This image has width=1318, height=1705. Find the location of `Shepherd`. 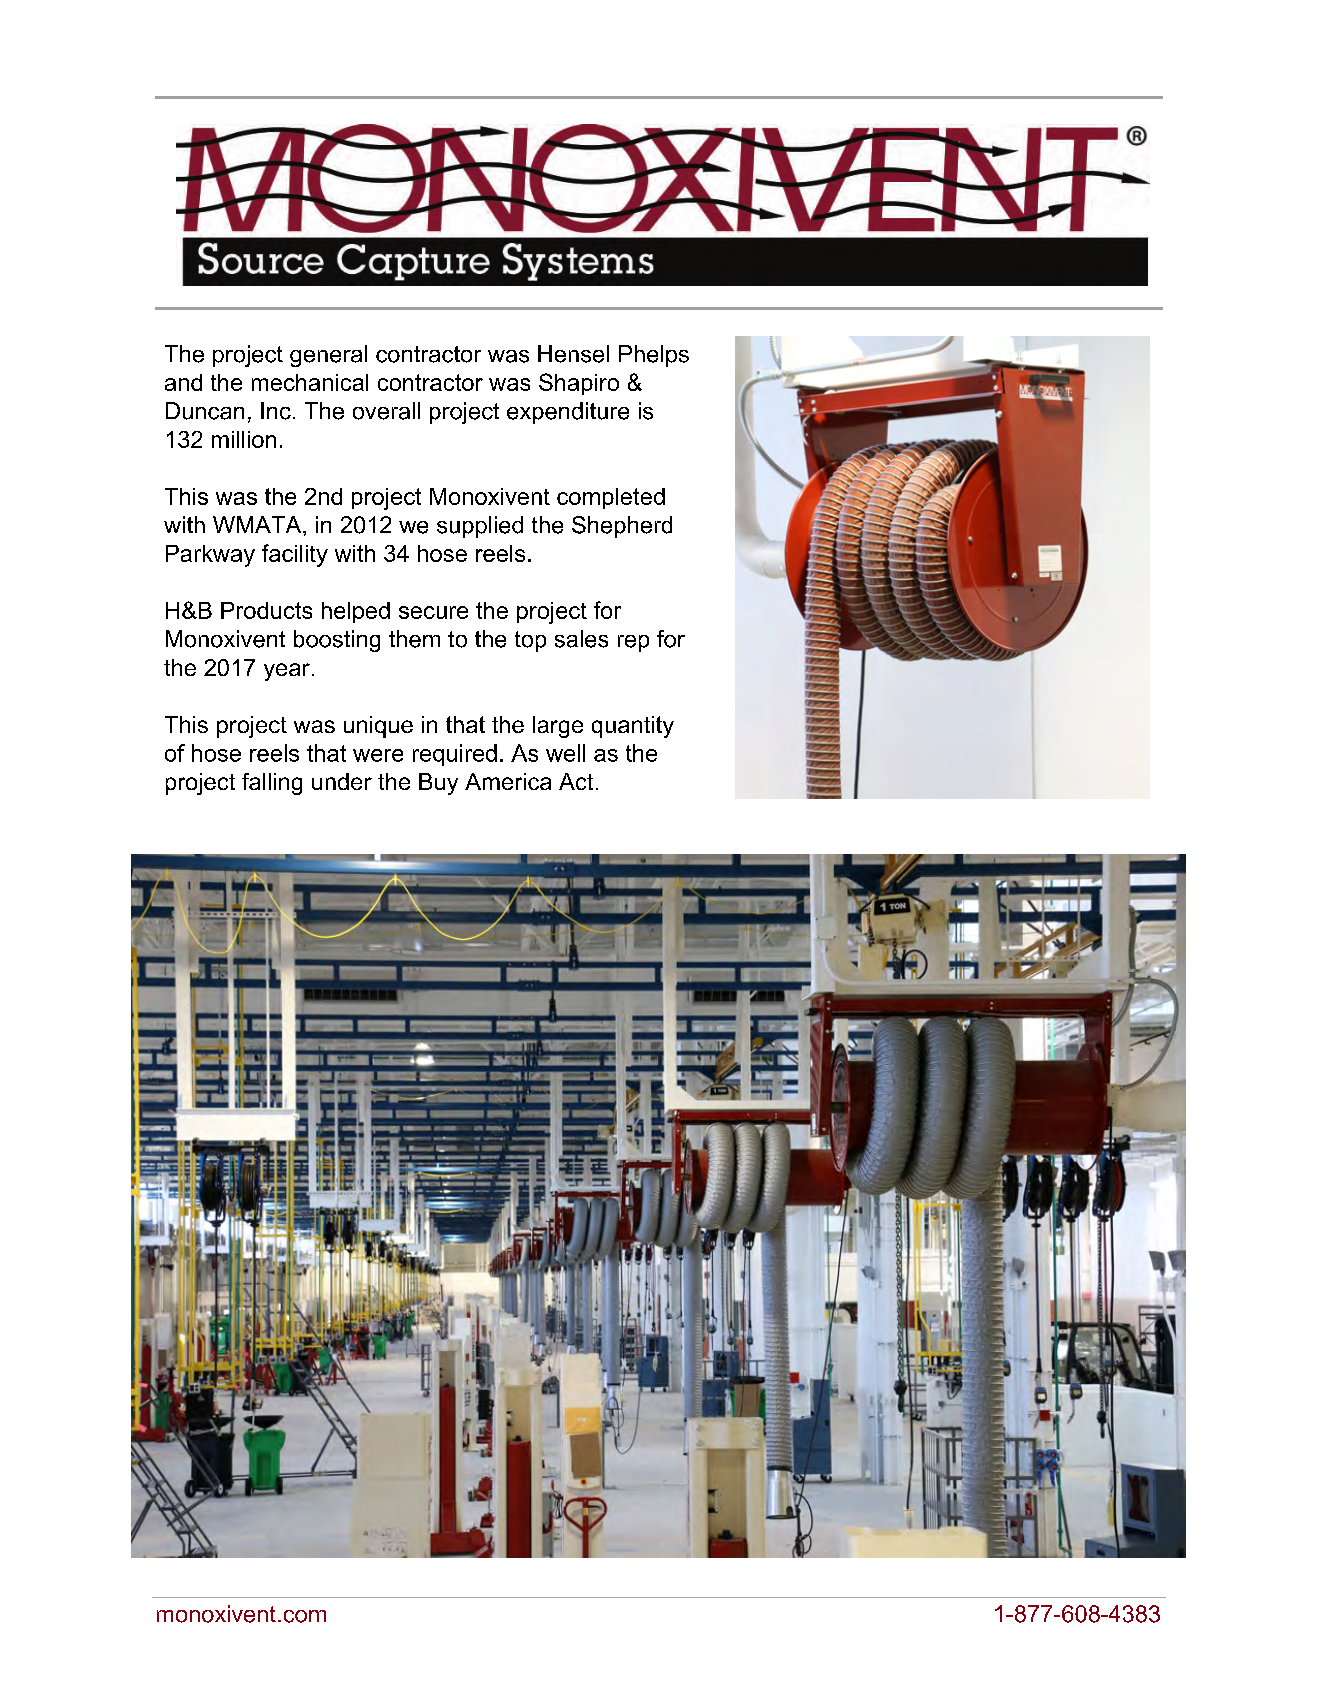

Shepherd is located at coordinates (622, 527).
